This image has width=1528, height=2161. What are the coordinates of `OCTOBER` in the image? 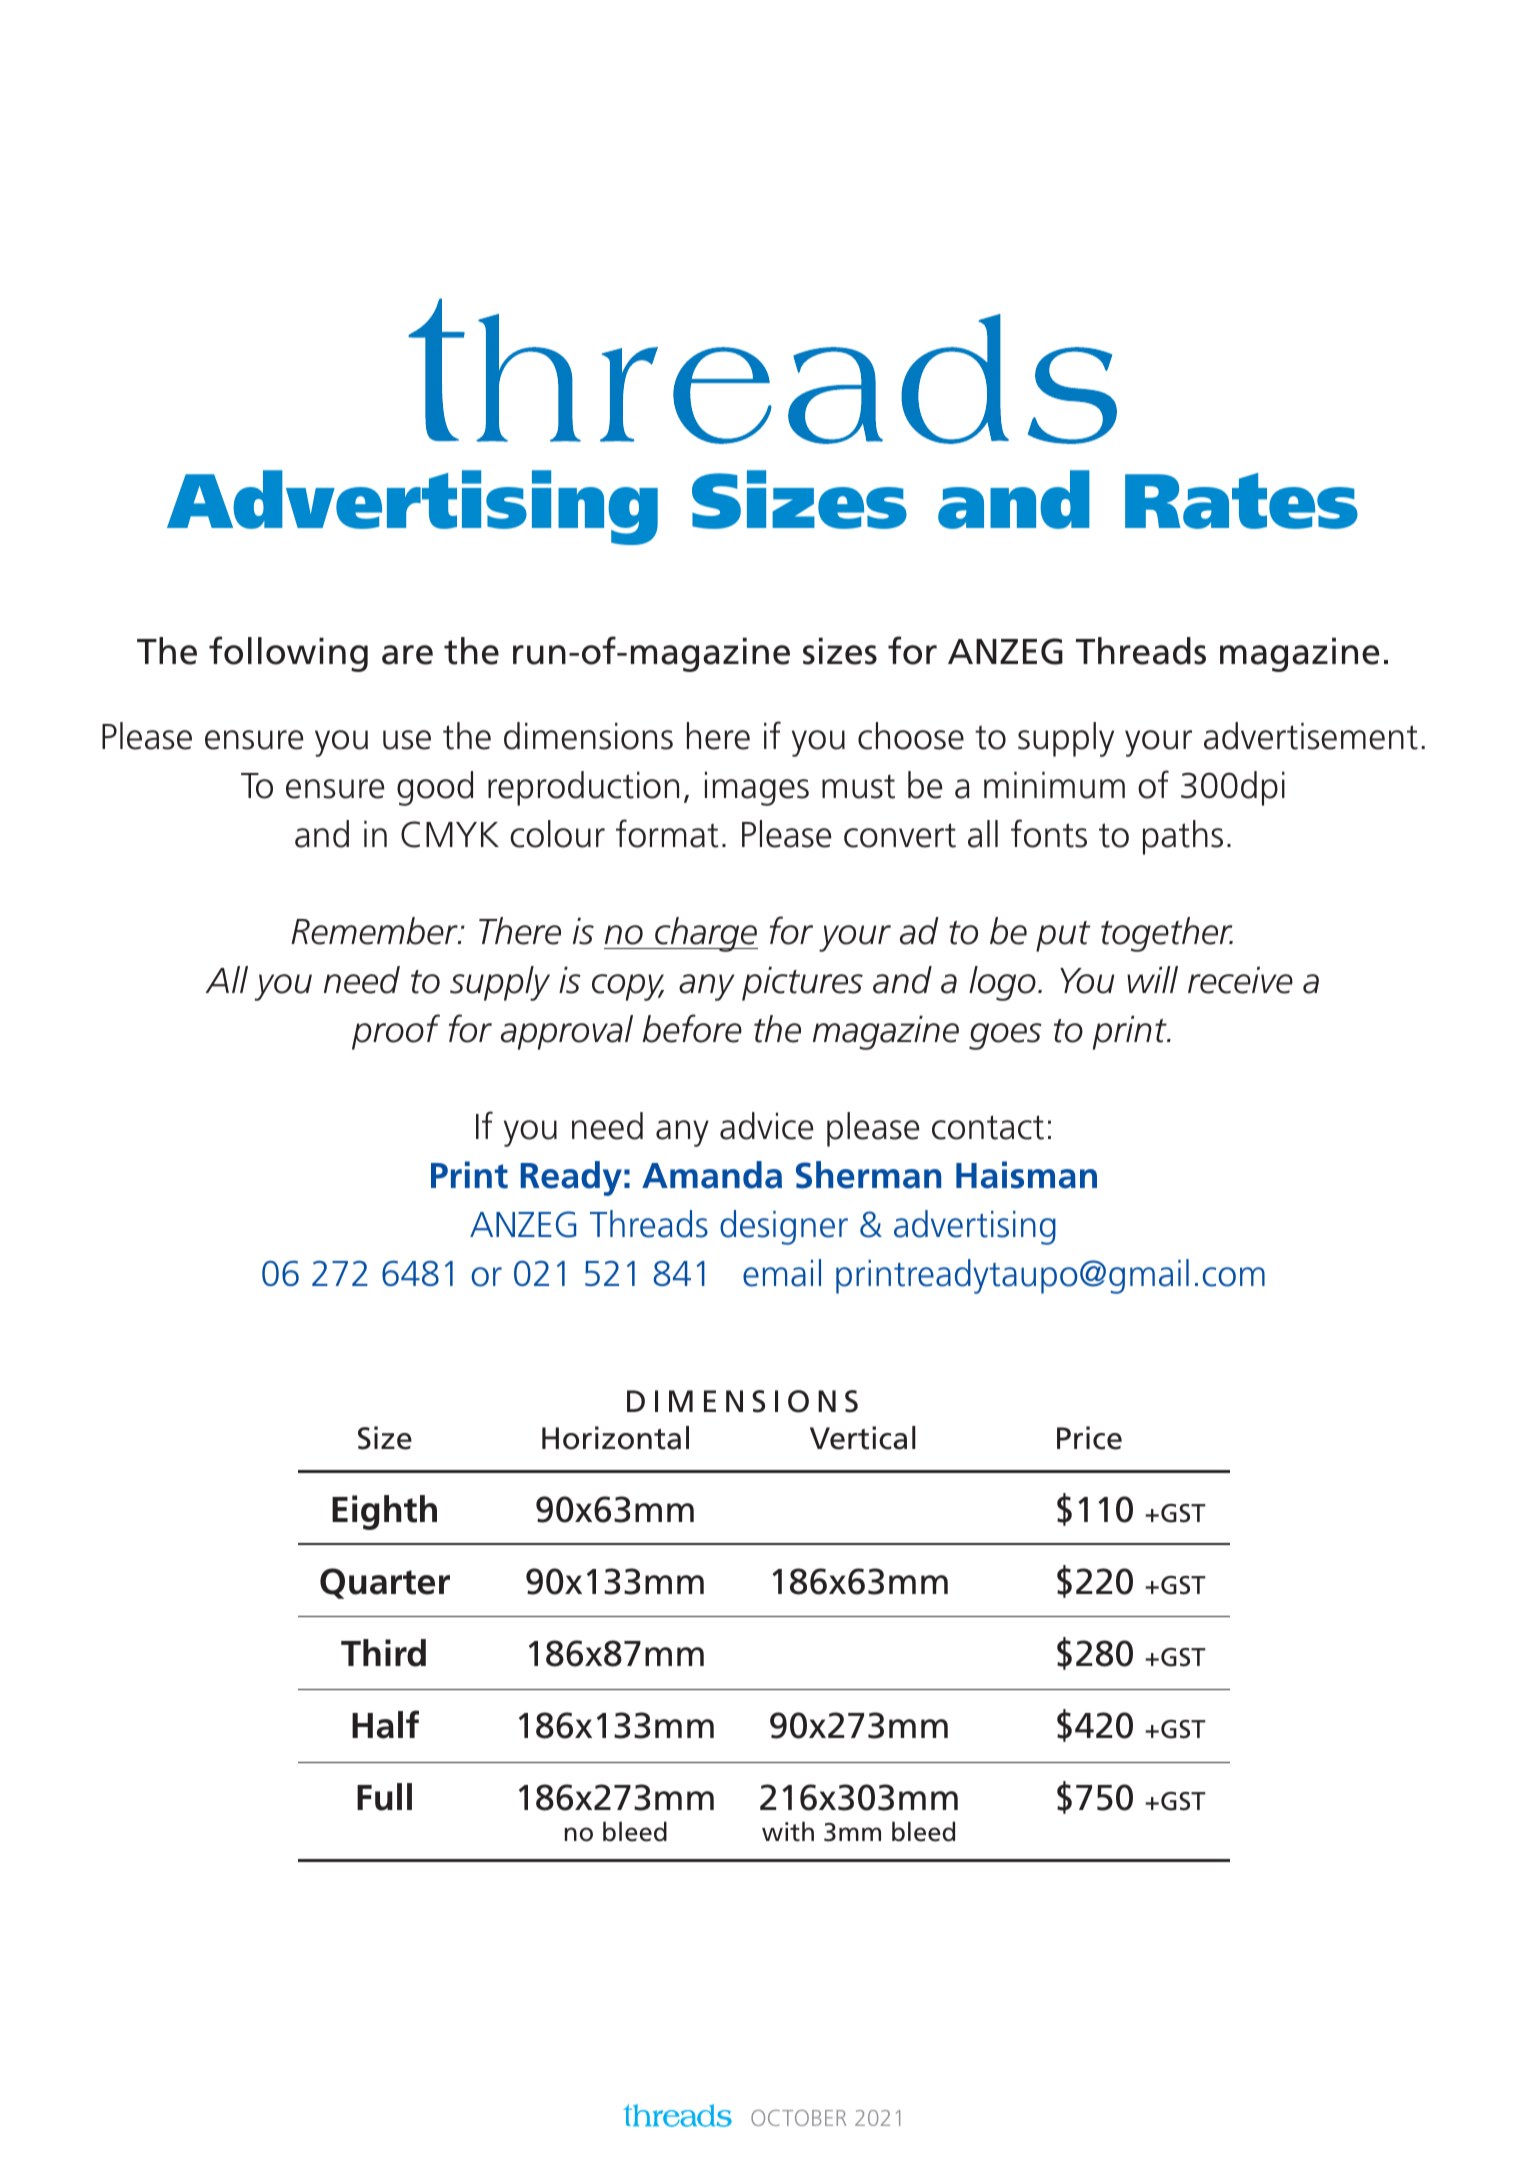 It's located at (798, 2118).
